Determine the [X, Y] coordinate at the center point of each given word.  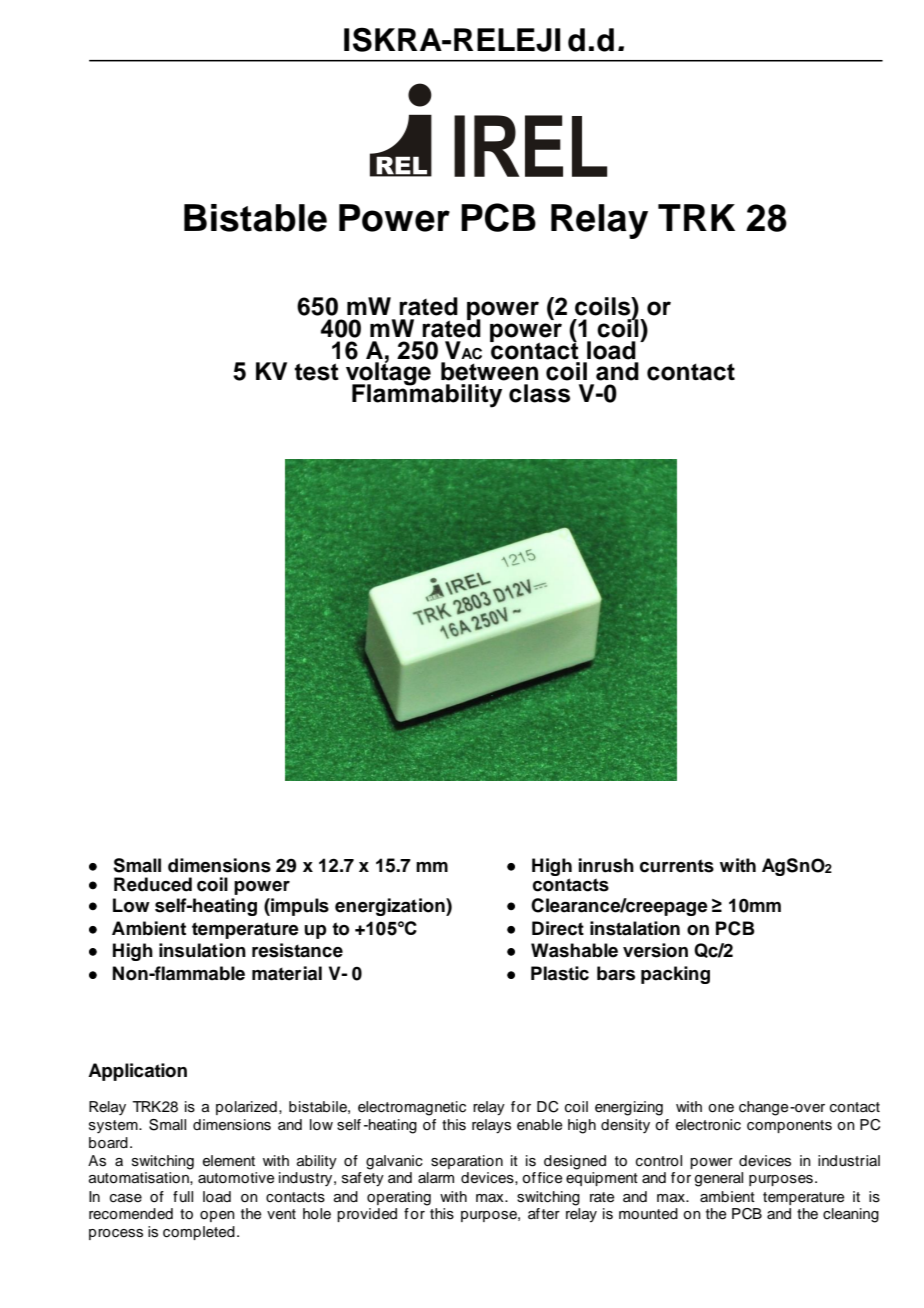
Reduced [153, 884]
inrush [606, 865]
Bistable [255, 218]
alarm [436, 1177]
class [539, 393]
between [489, 371]
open [217, 1216]
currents [677, 866]
